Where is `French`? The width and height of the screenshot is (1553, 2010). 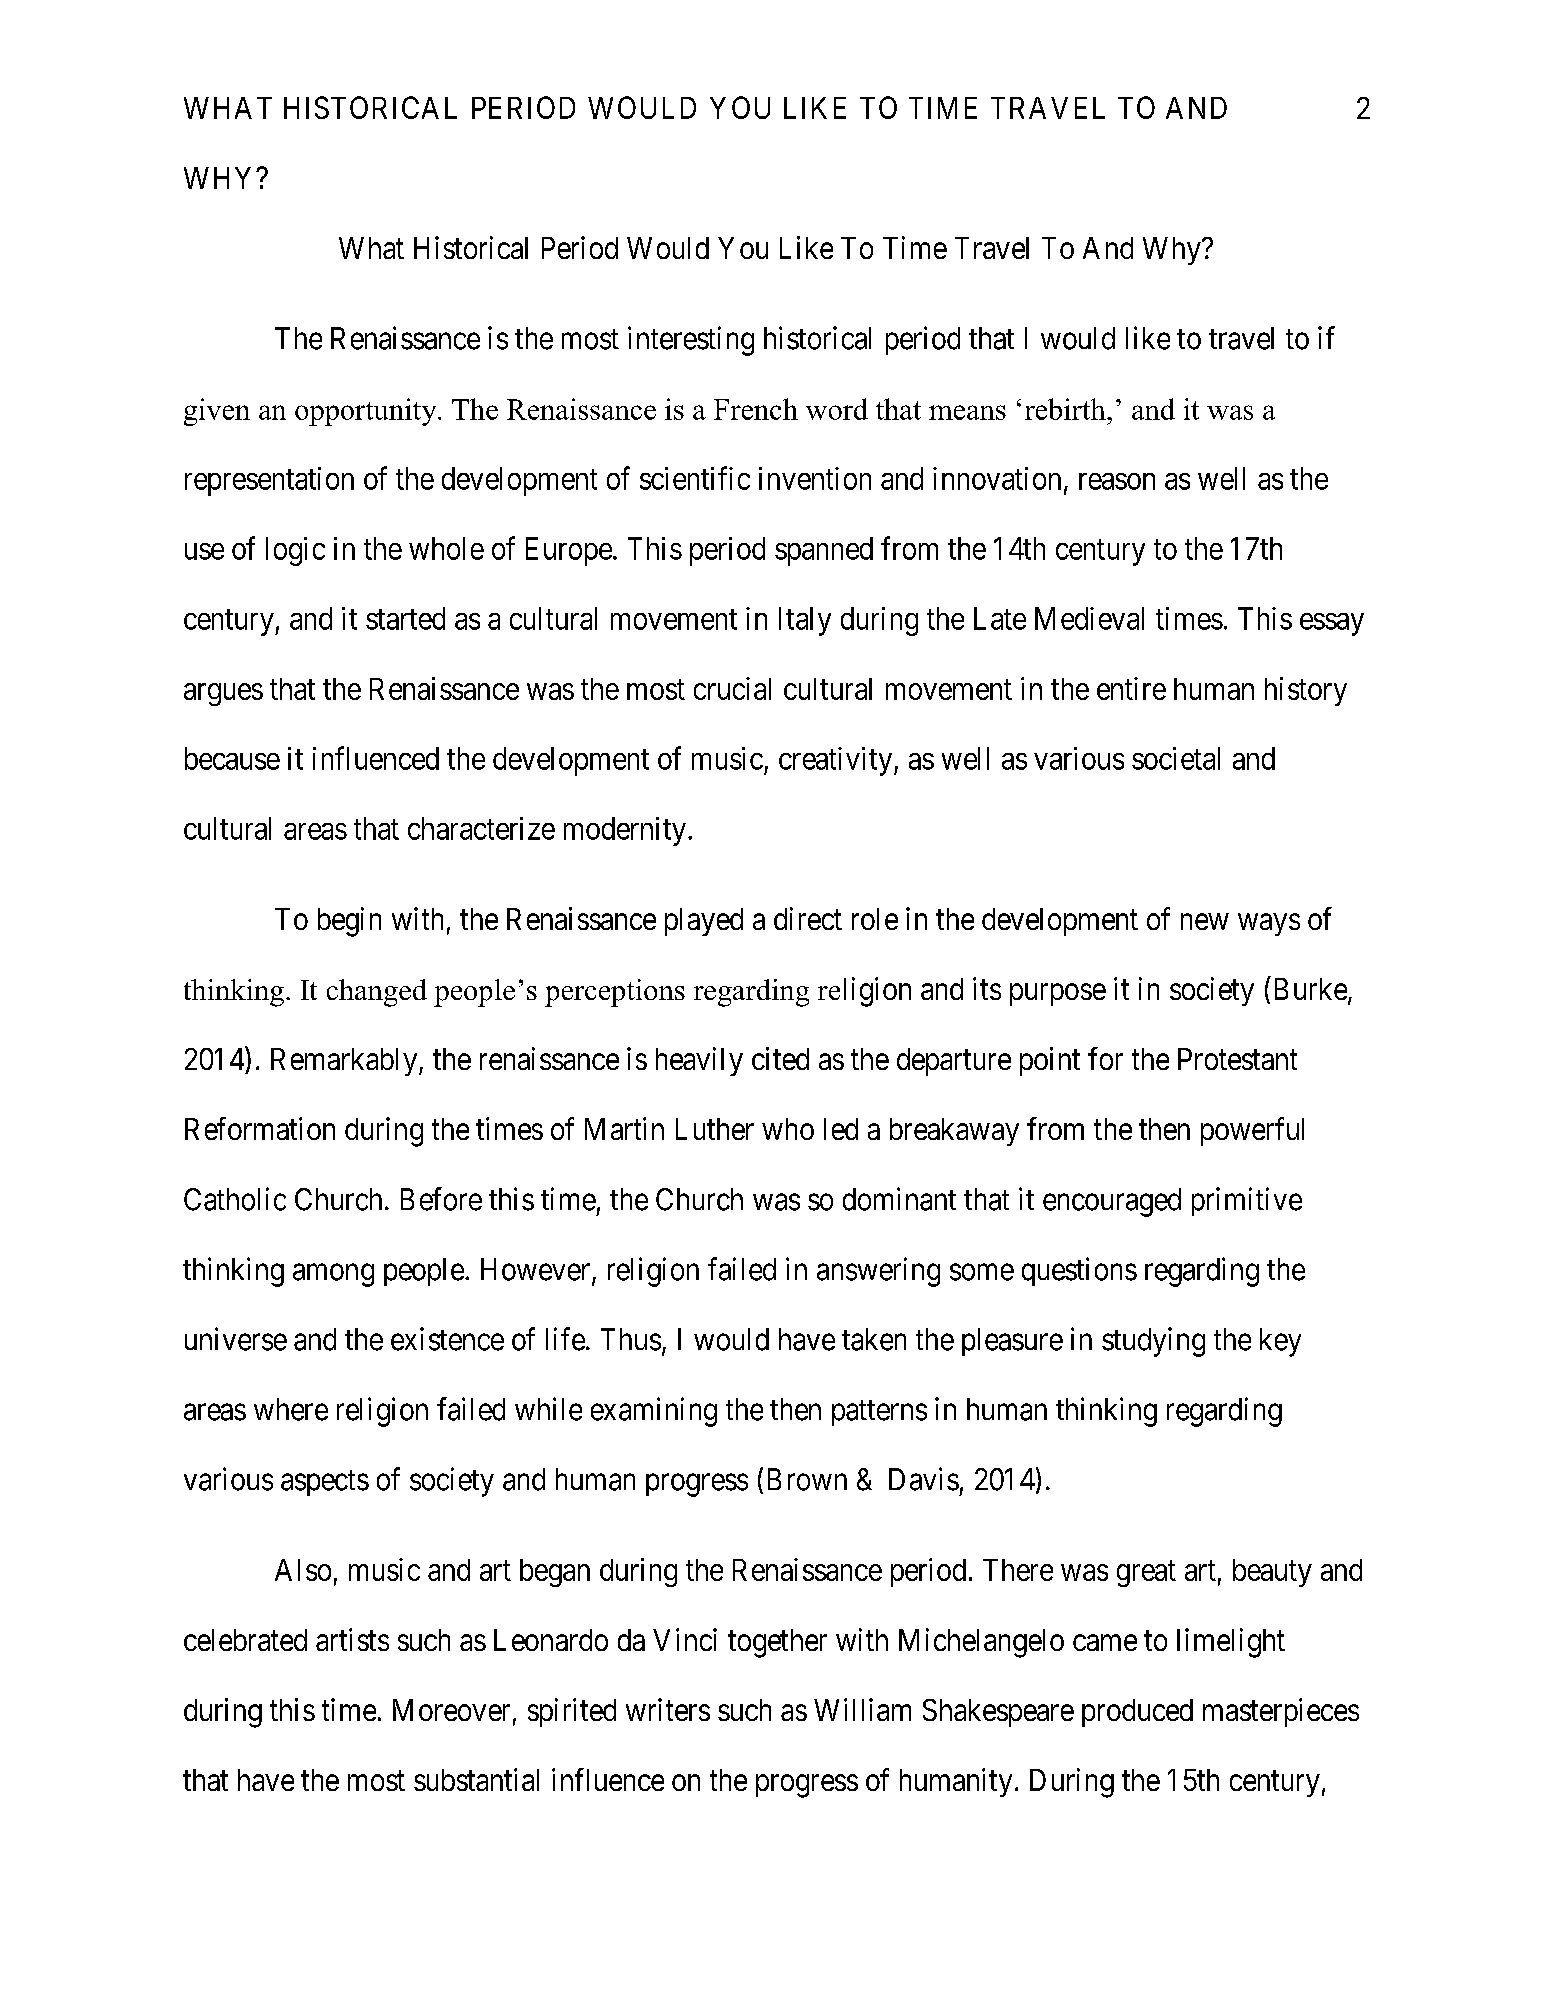 French is located at coordinates (756, 409).
